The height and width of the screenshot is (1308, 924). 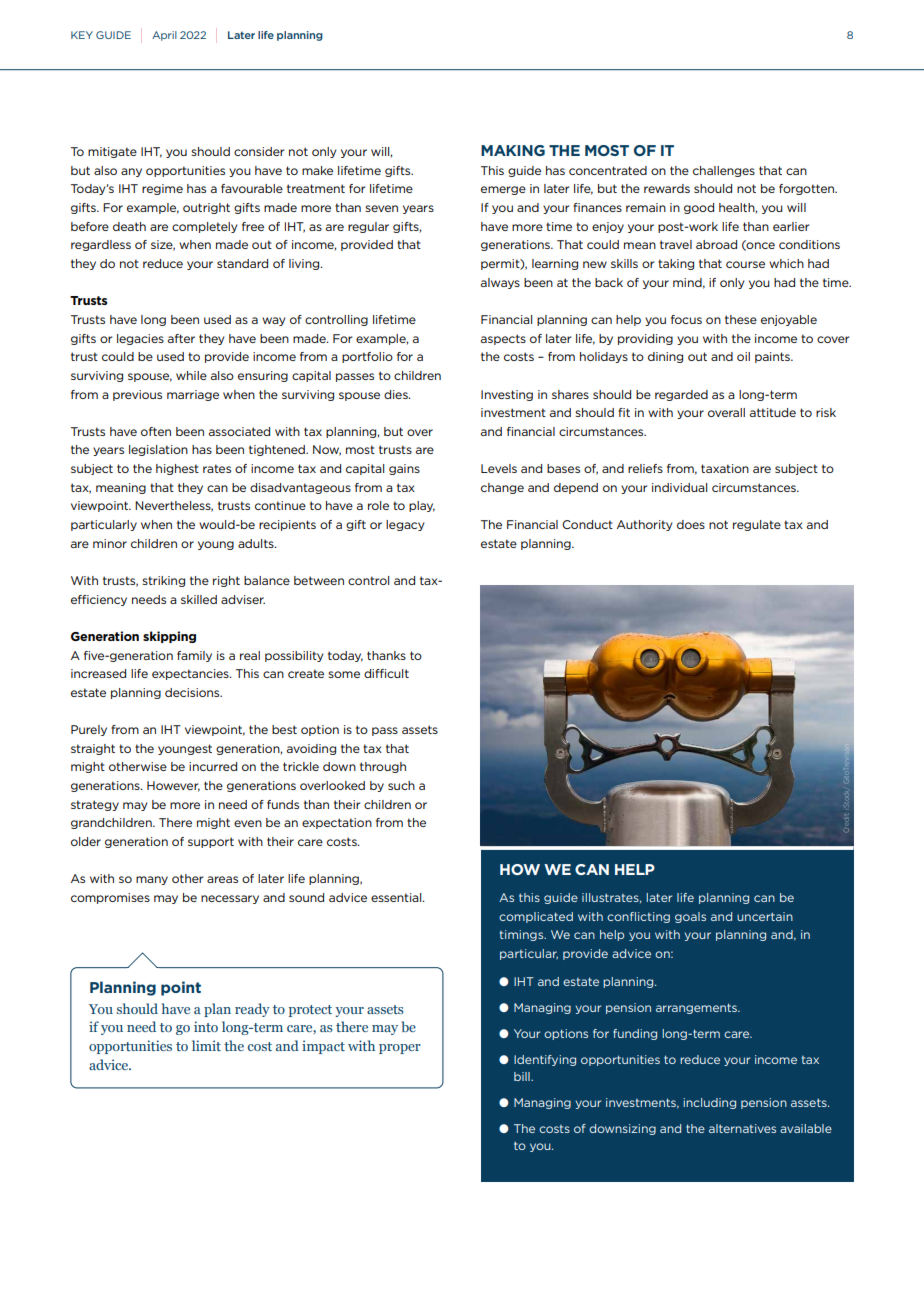 I want to click on including, so click(x=709, y=1103).
